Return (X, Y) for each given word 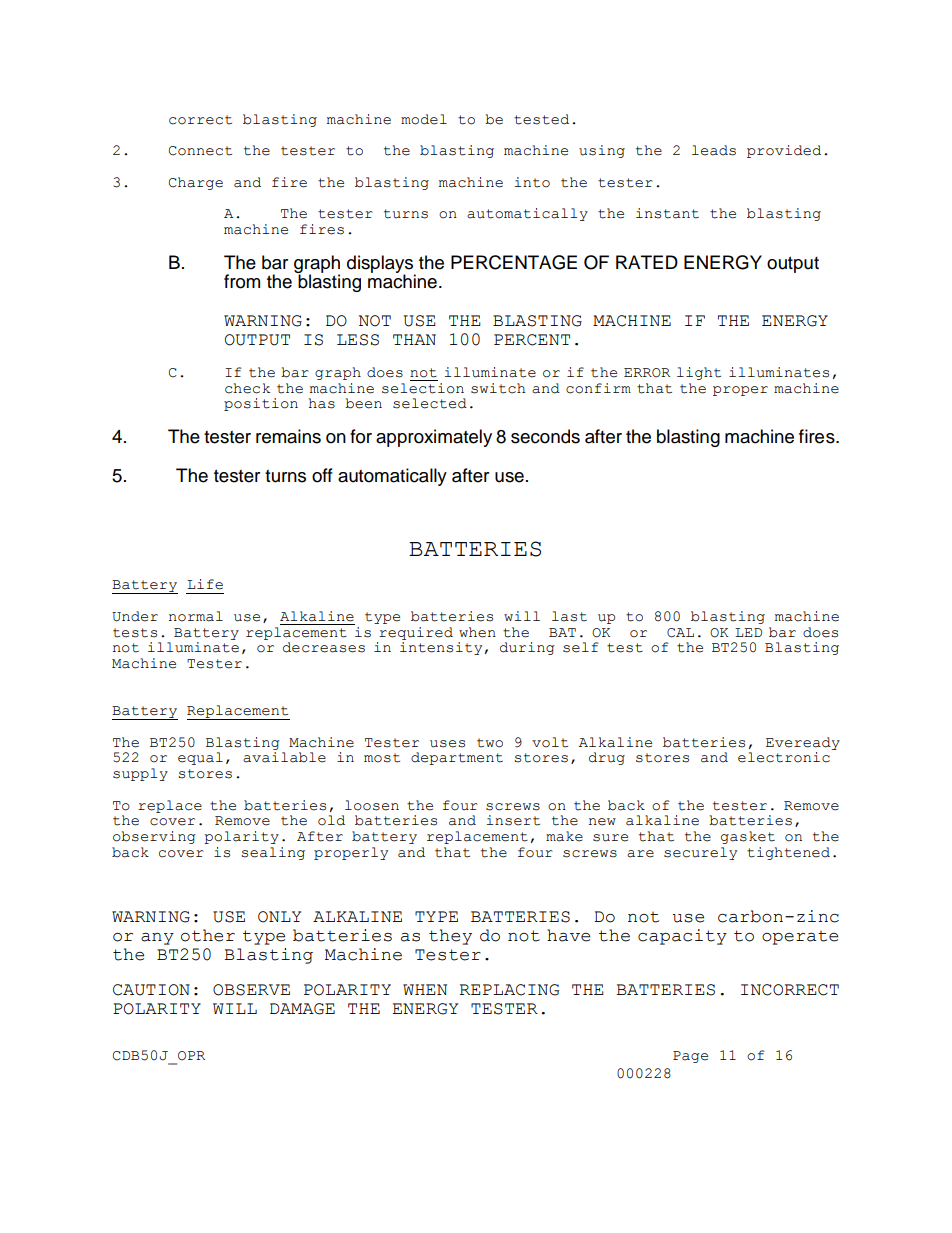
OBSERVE (251, 990)
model (424, 119)
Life (205, 584)
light (699, 373)
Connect (200, 151)
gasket (748, 837)
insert (513, 820)
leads (714, 150)
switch (498, 388)
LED (748, 632)
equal (200, 758)
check (247, 388)
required (416, 633)
